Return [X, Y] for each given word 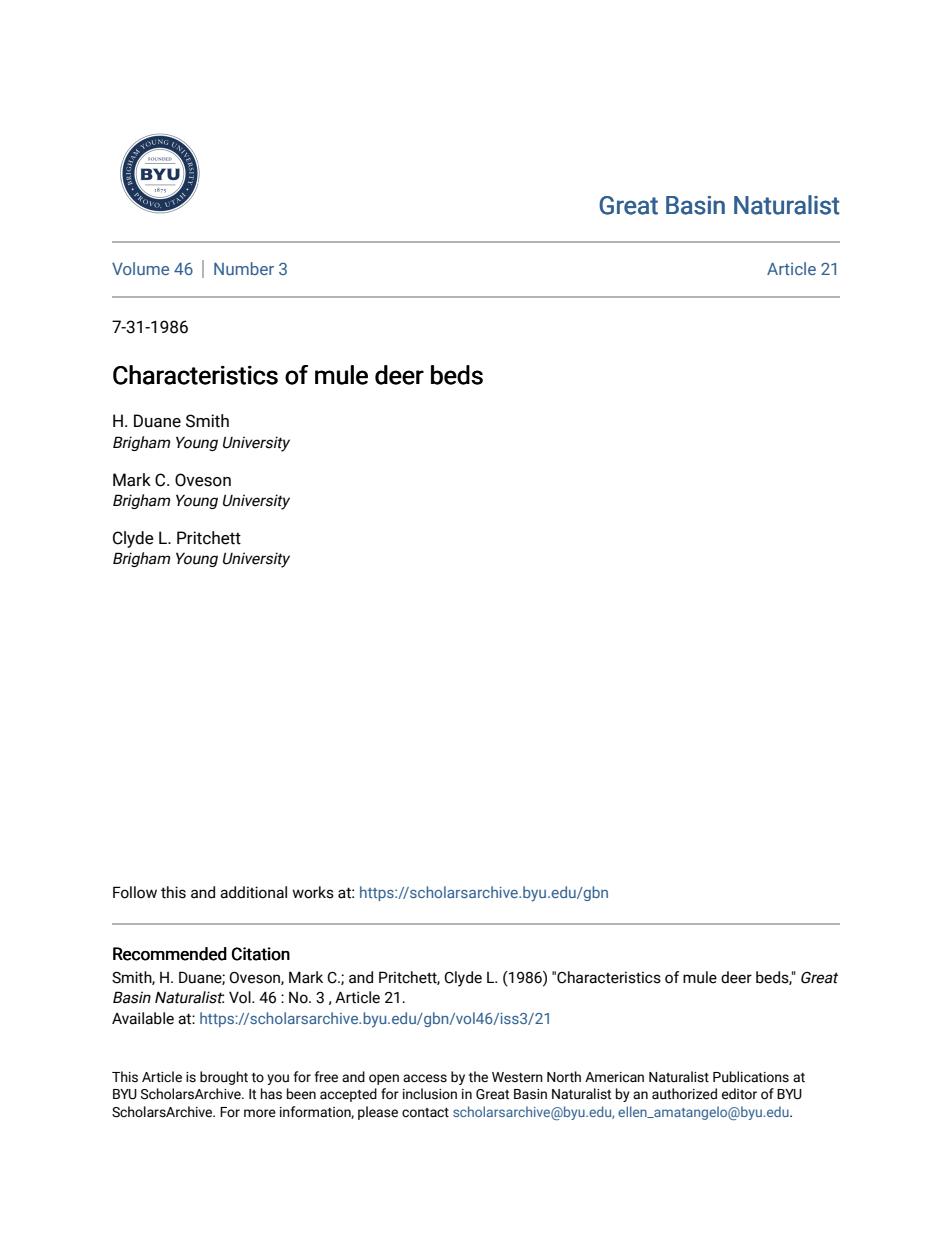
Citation [261, 954]
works [313, 892]
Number [244, 268]
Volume [140, 268]
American [614, 1077]
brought [224, 1078]
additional [253, 892]
